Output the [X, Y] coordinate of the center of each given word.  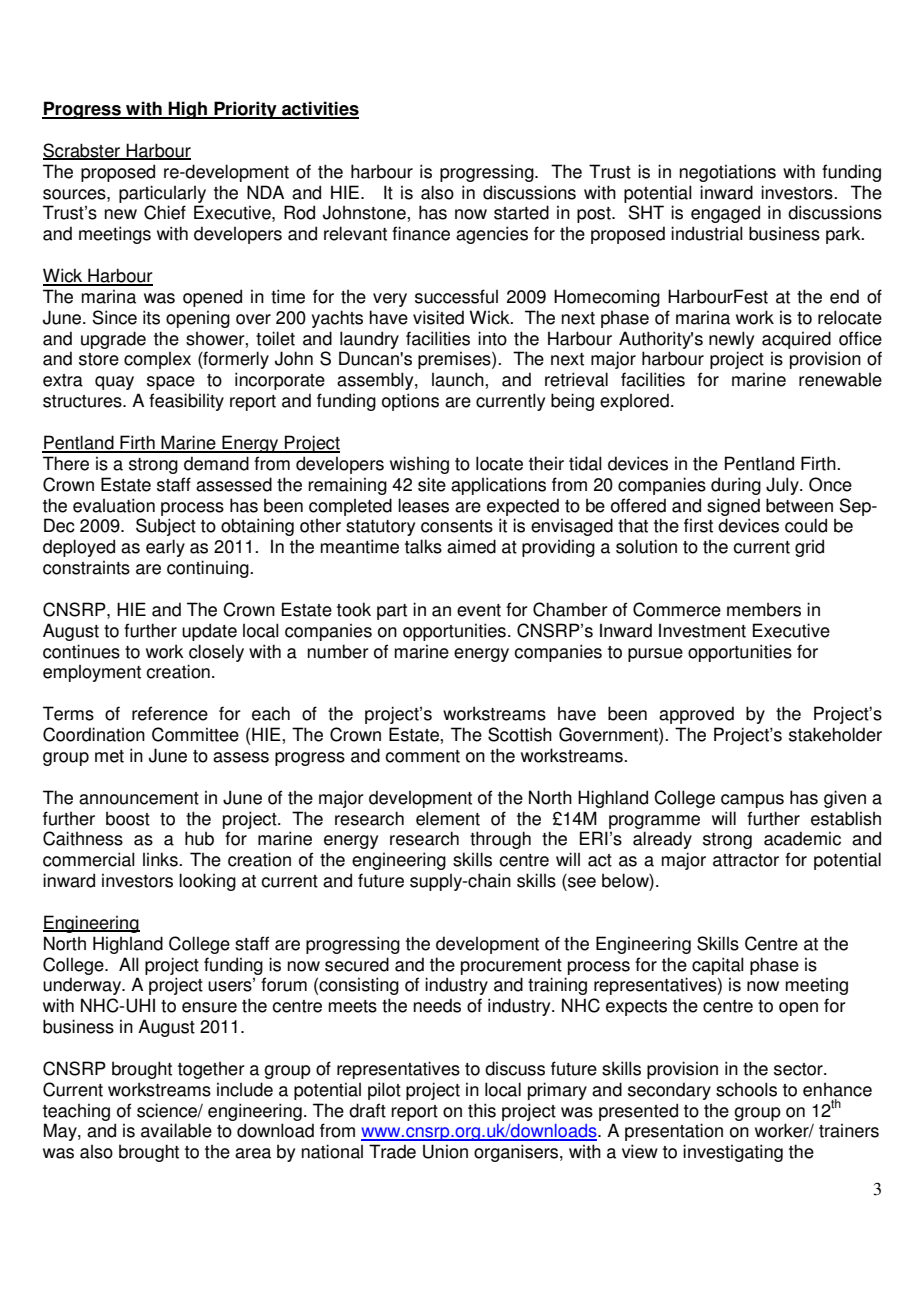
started [521, 212]
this [482, 1110]
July [783, 486]
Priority [245, 110]
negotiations [728, 173]
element [448, 818]
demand [216, 463]
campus [752, 801]
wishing [419, 465]
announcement [139, 798]
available [176, 1130]
